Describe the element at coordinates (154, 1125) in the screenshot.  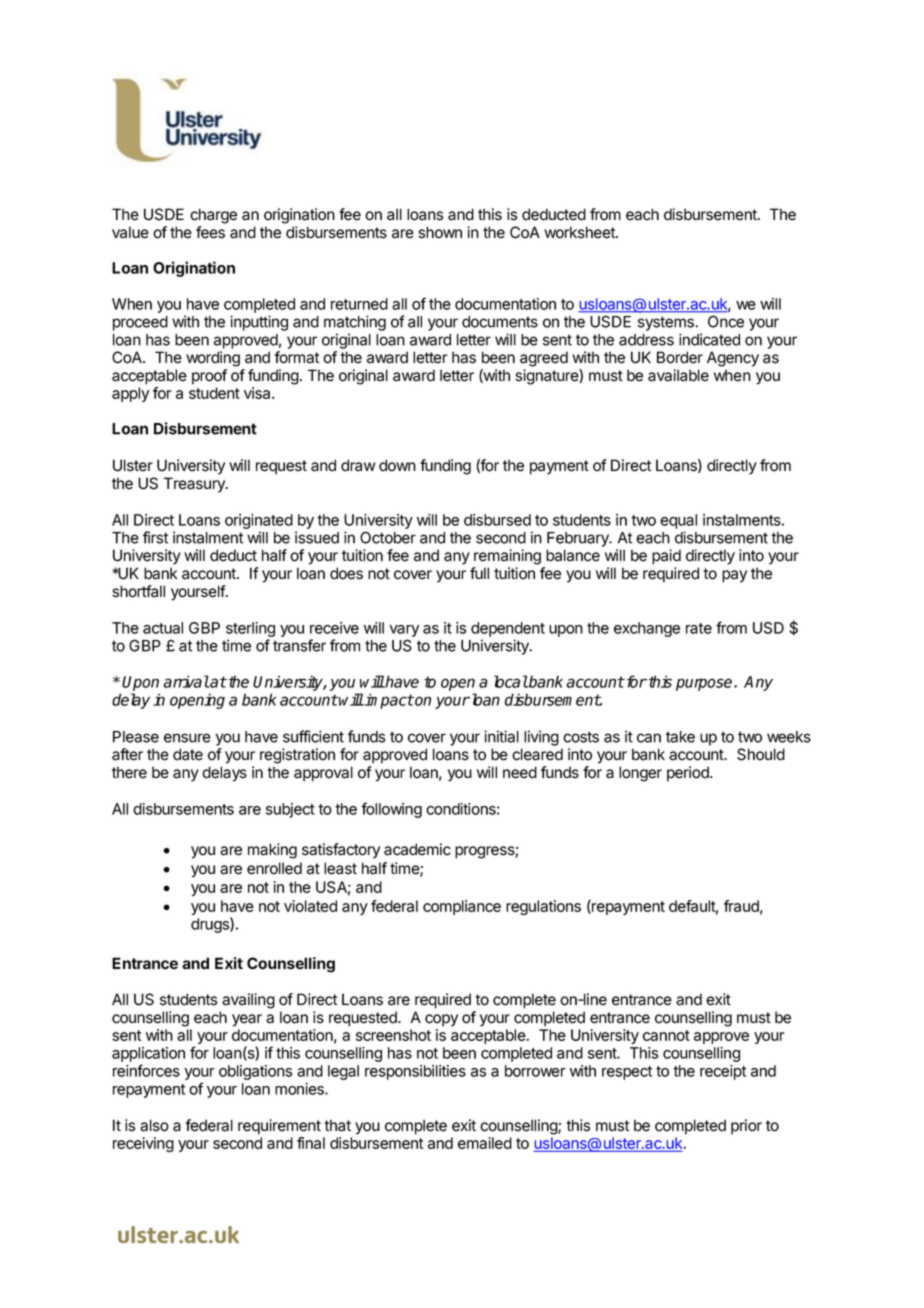
I see `also` at that location.
